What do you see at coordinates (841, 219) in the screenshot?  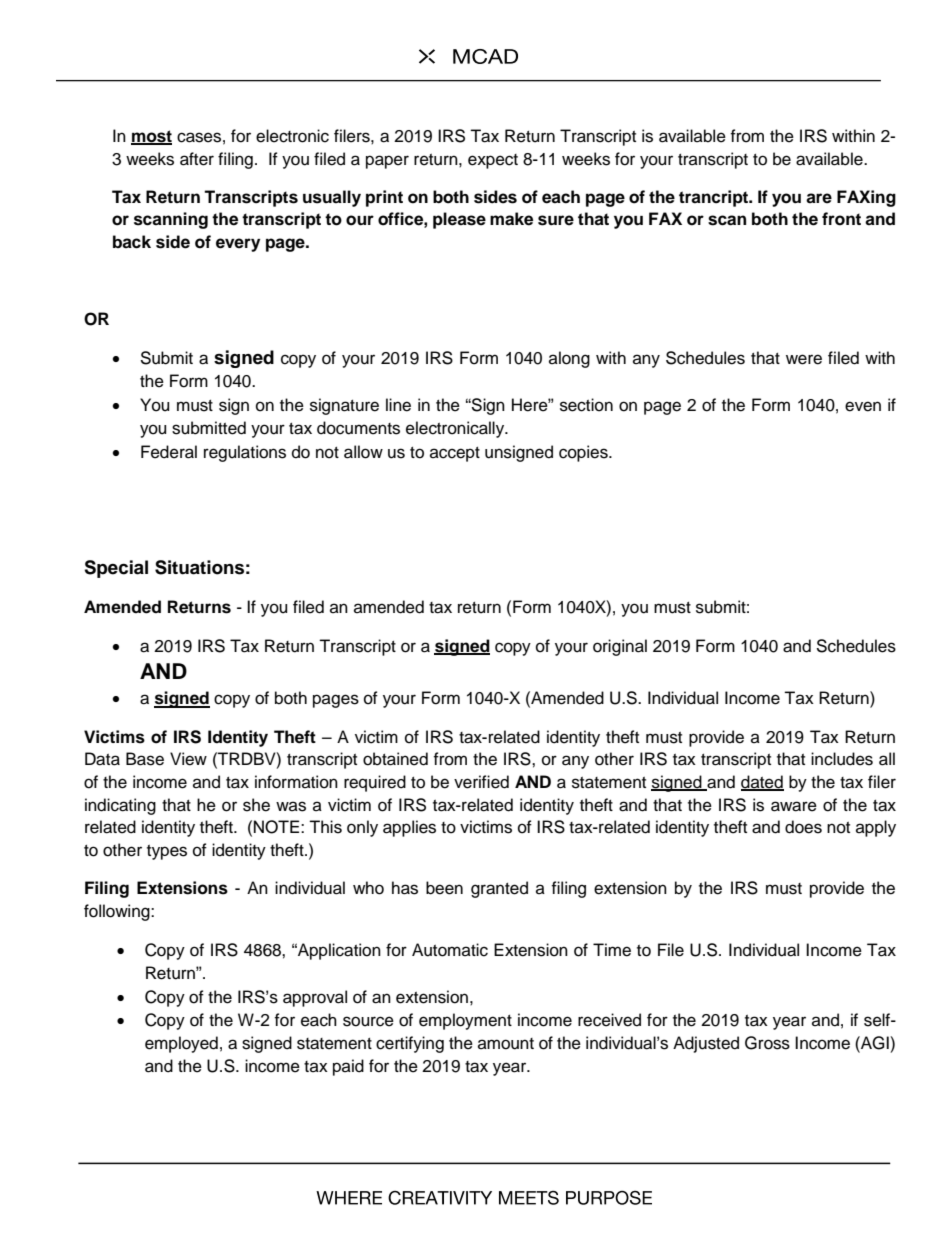 I see `front` at bounding box center [841, 219].
